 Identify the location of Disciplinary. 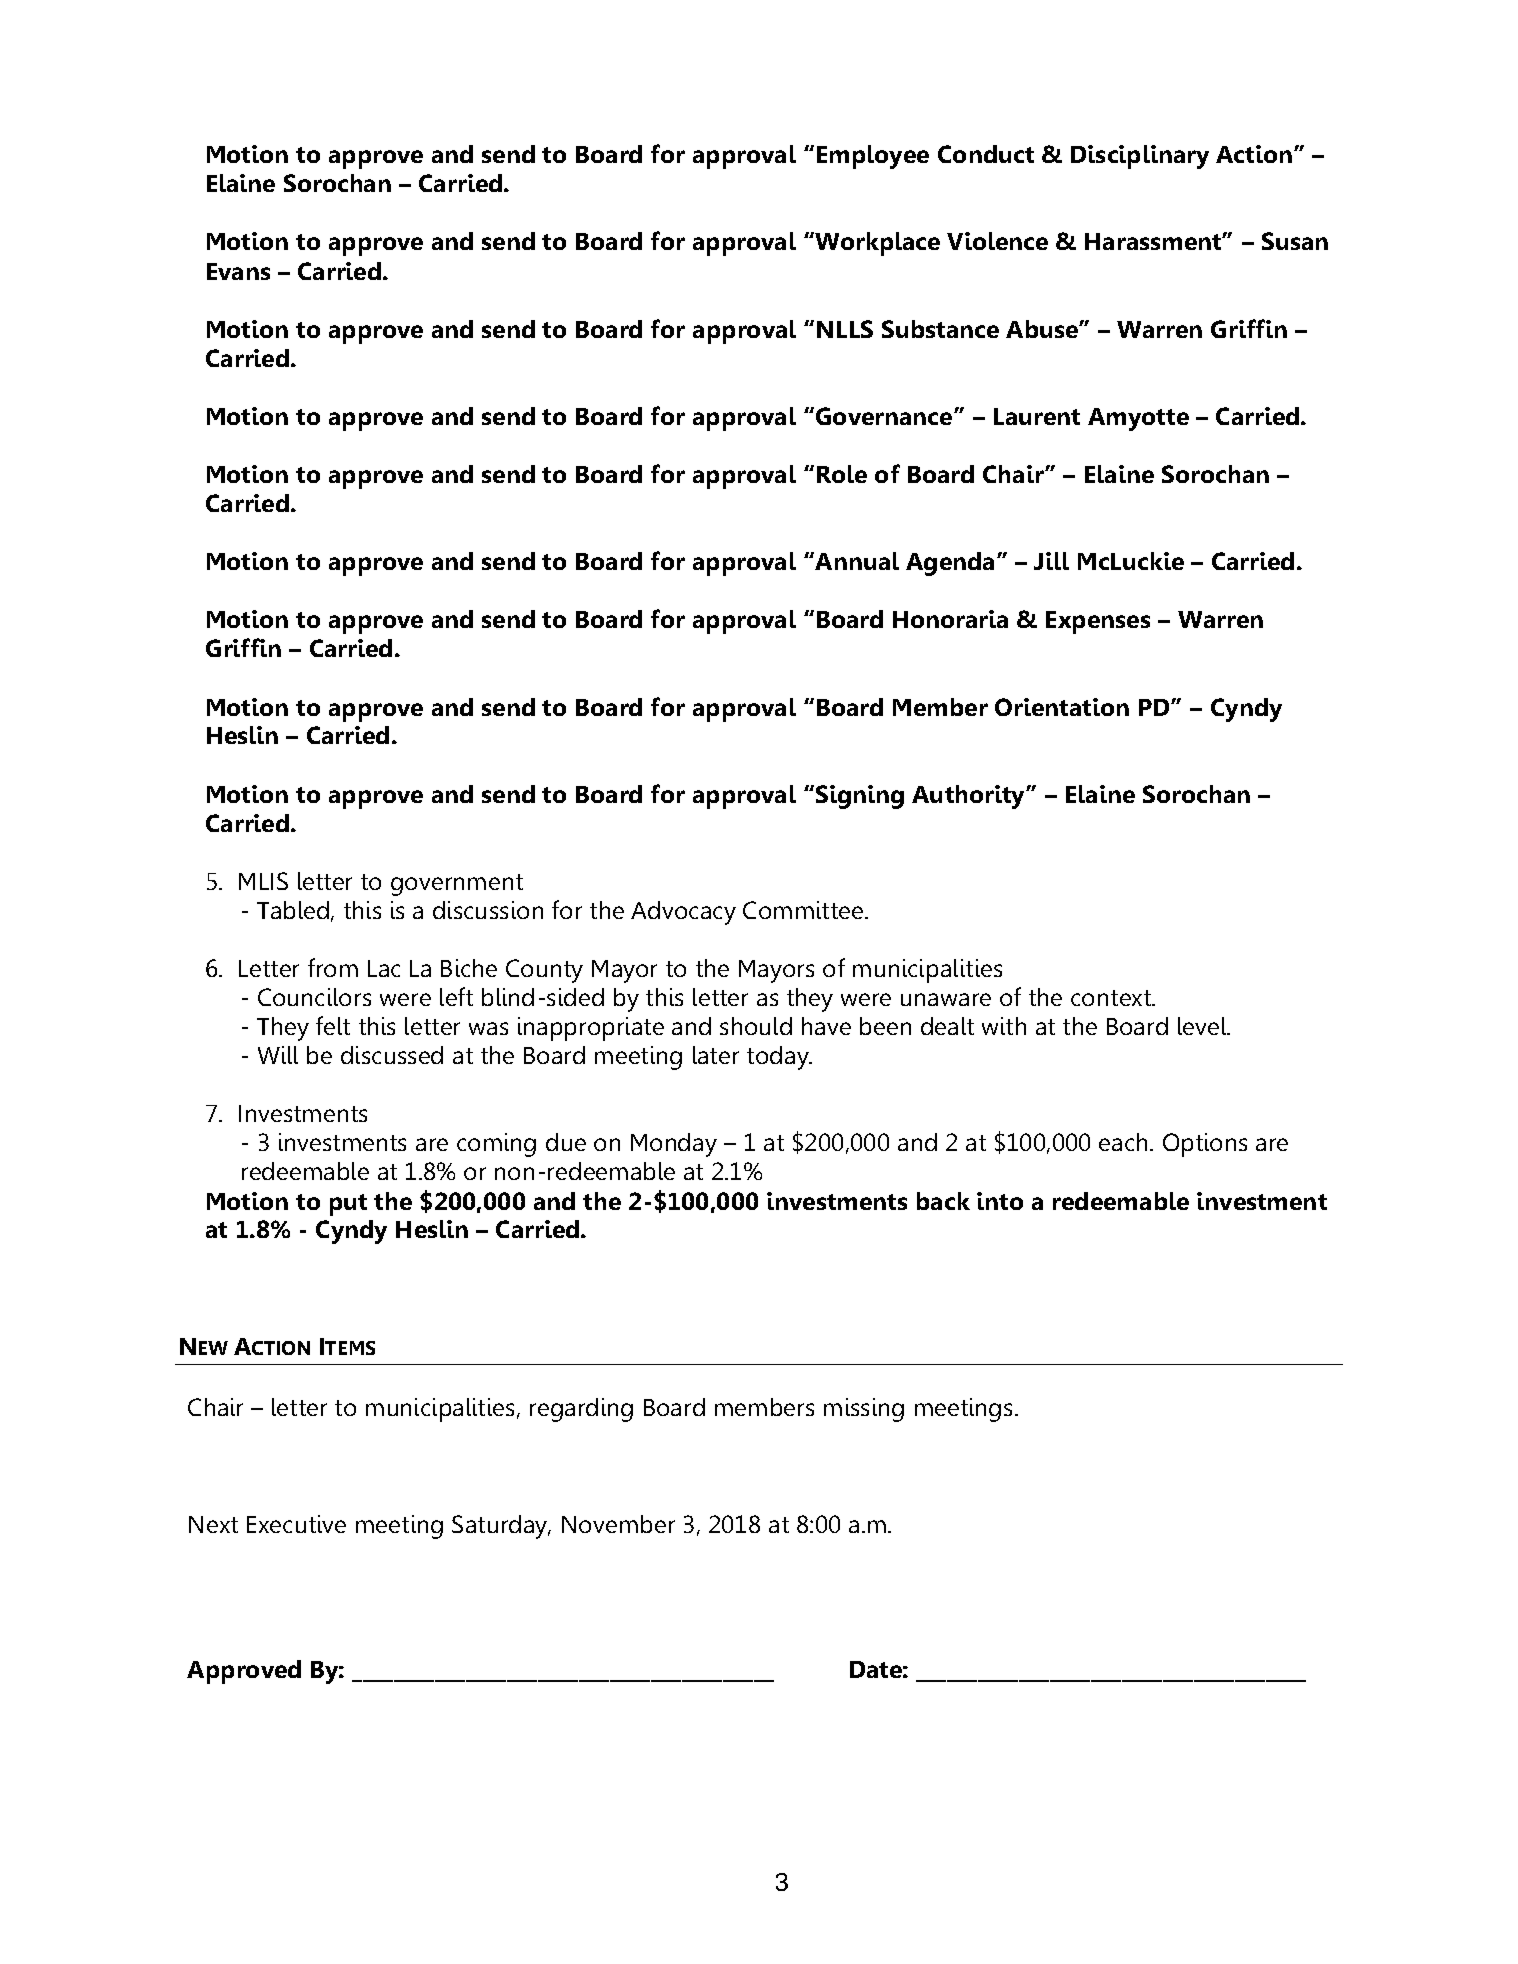
(1140, 157).
